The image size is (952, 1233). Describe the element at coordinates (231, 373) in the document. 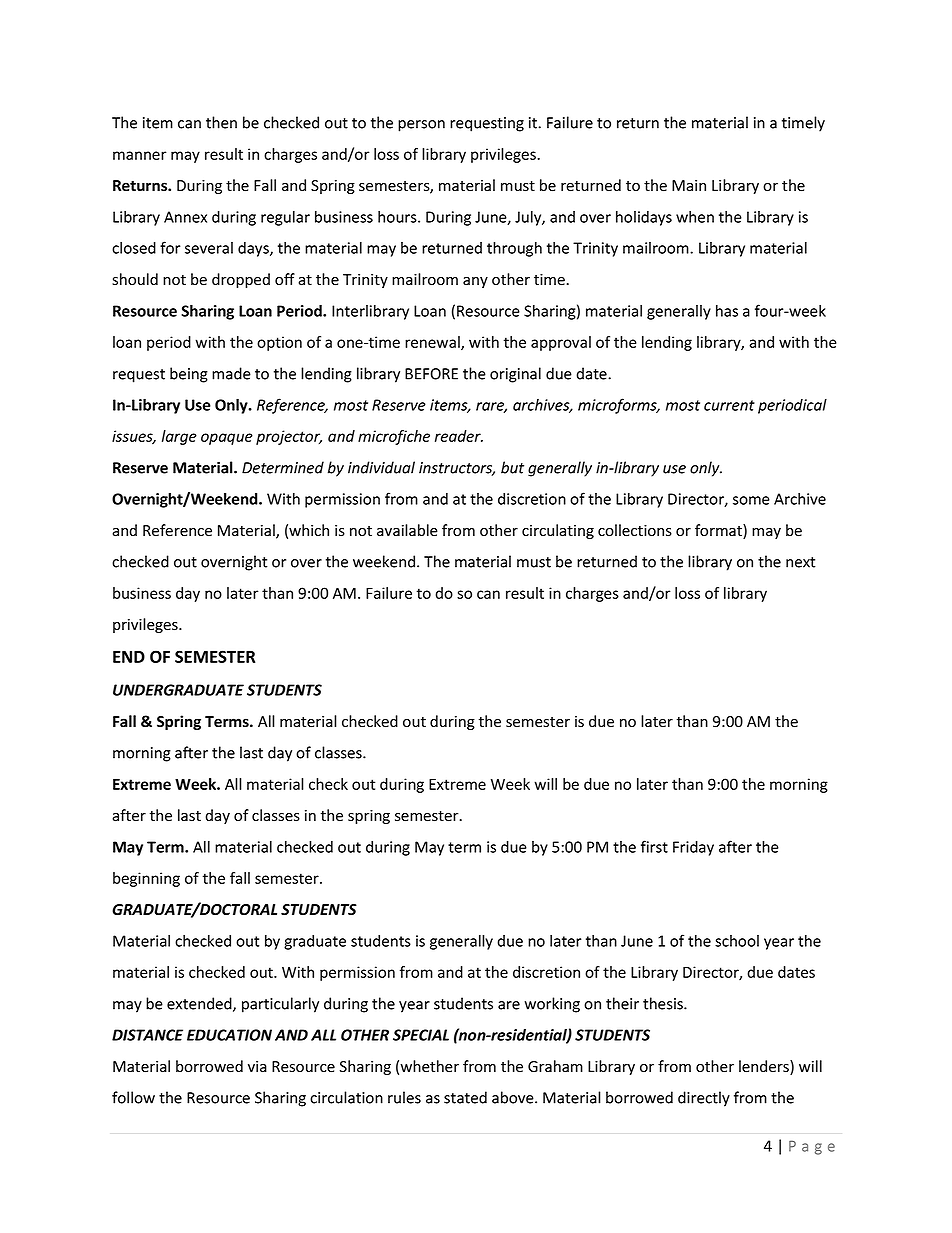

I see `made` at that location.
